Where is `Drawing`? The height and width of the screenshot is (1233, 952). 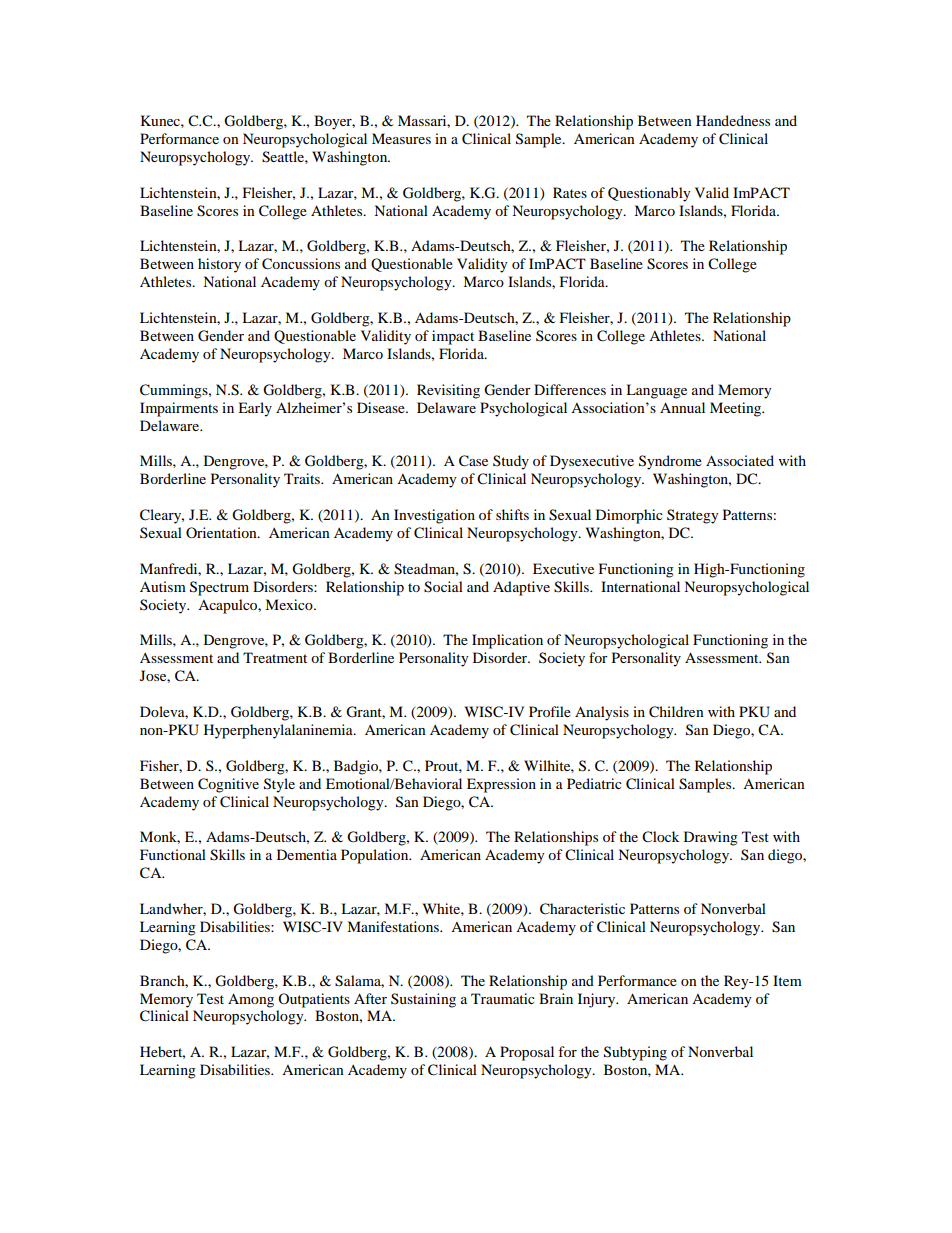 Drawing is located at coordinates (711, 838).
